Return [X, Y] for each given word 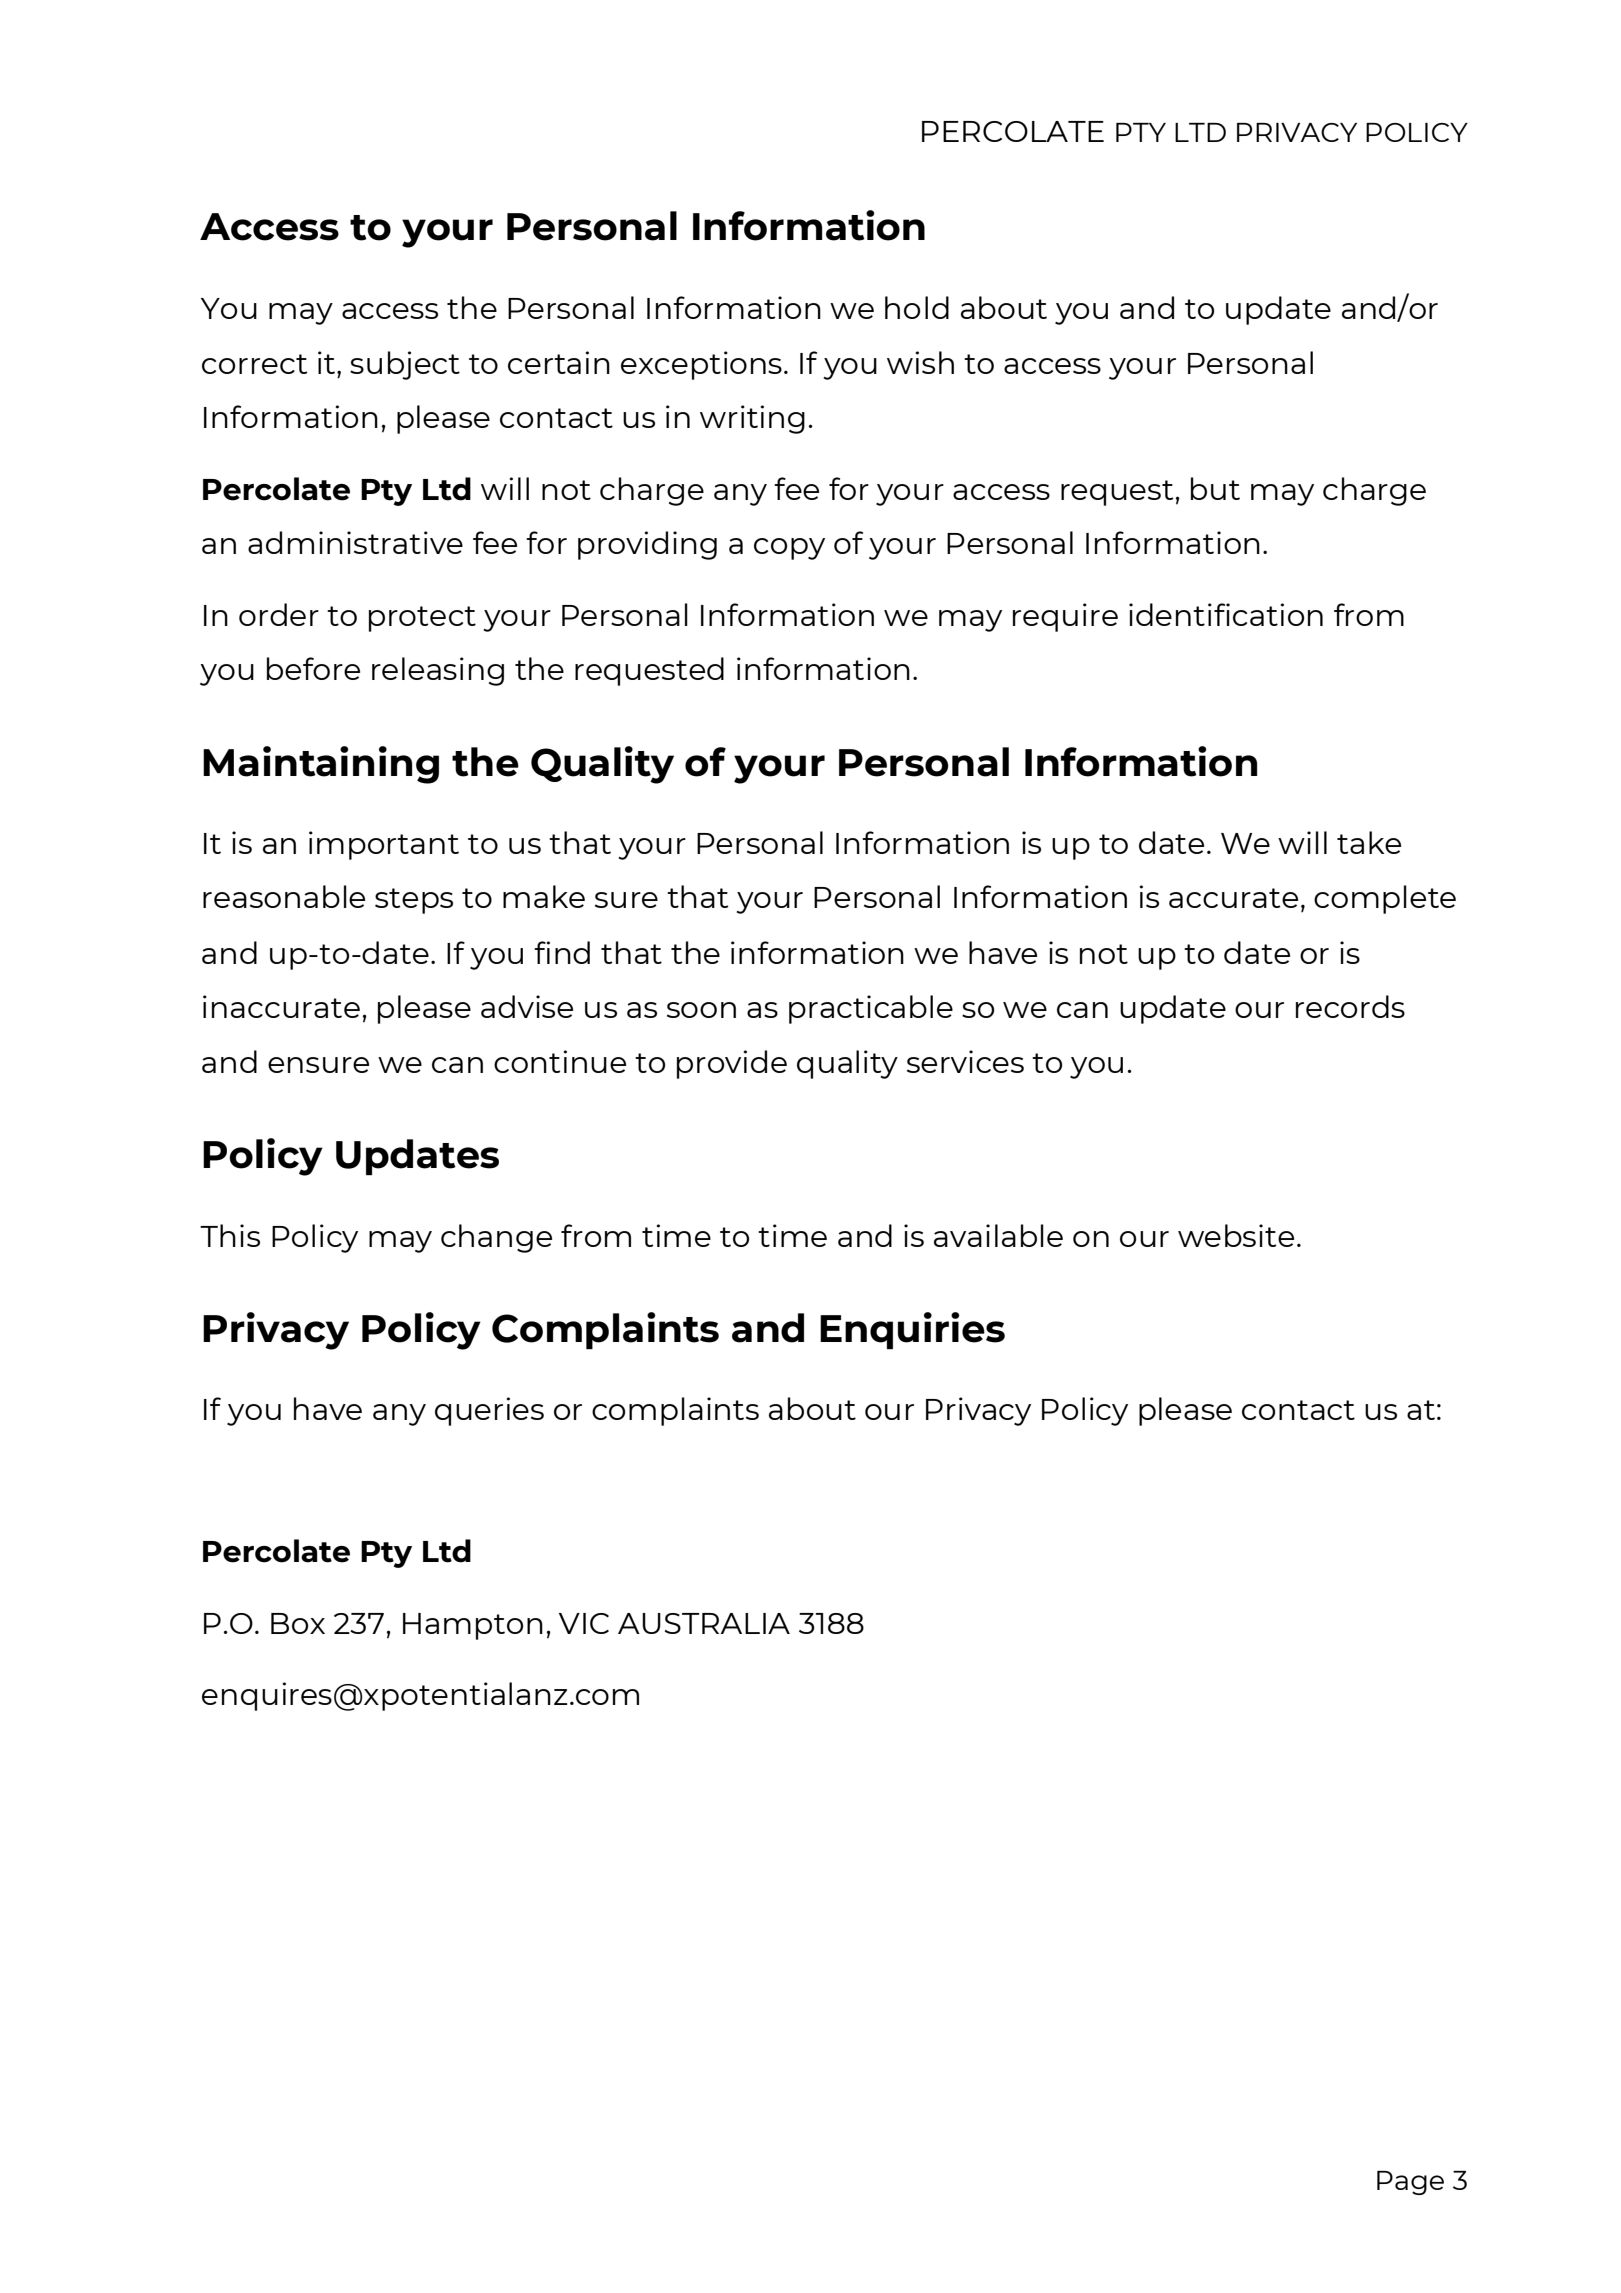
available [998, 1235]
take [1369, 842]
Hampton [473, 1626]
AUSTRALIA [704, 1623]
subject [405, 365]
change [496, 1238]
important [384, 845]
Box [298, 1623]
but [1215, 488]
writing [752, 419]
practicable [871, 1009]
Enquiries [912, 1330]
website [1236, 1235]
